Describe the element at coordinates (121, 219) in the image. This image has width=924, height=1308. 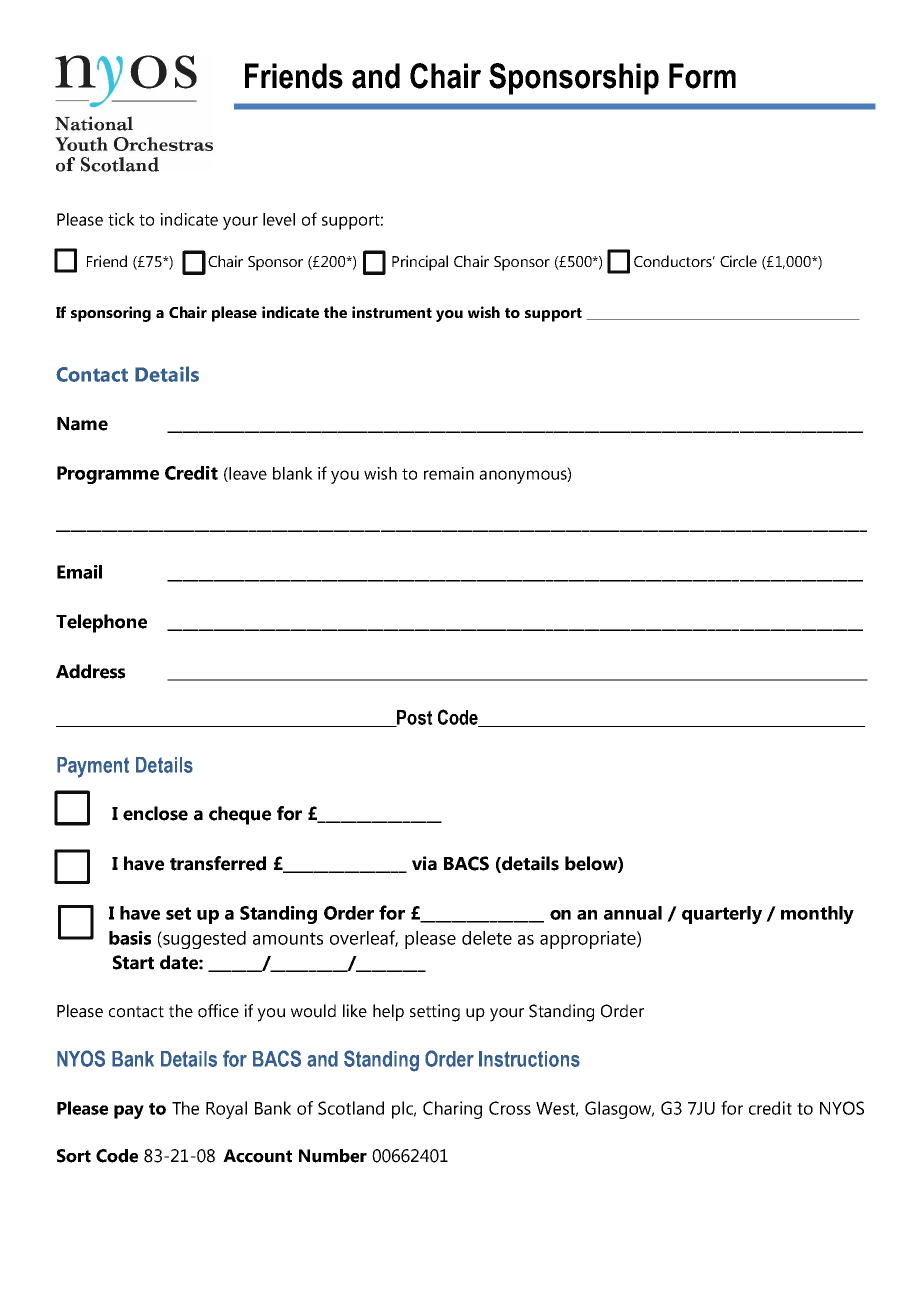
I see `tick` at that location.
